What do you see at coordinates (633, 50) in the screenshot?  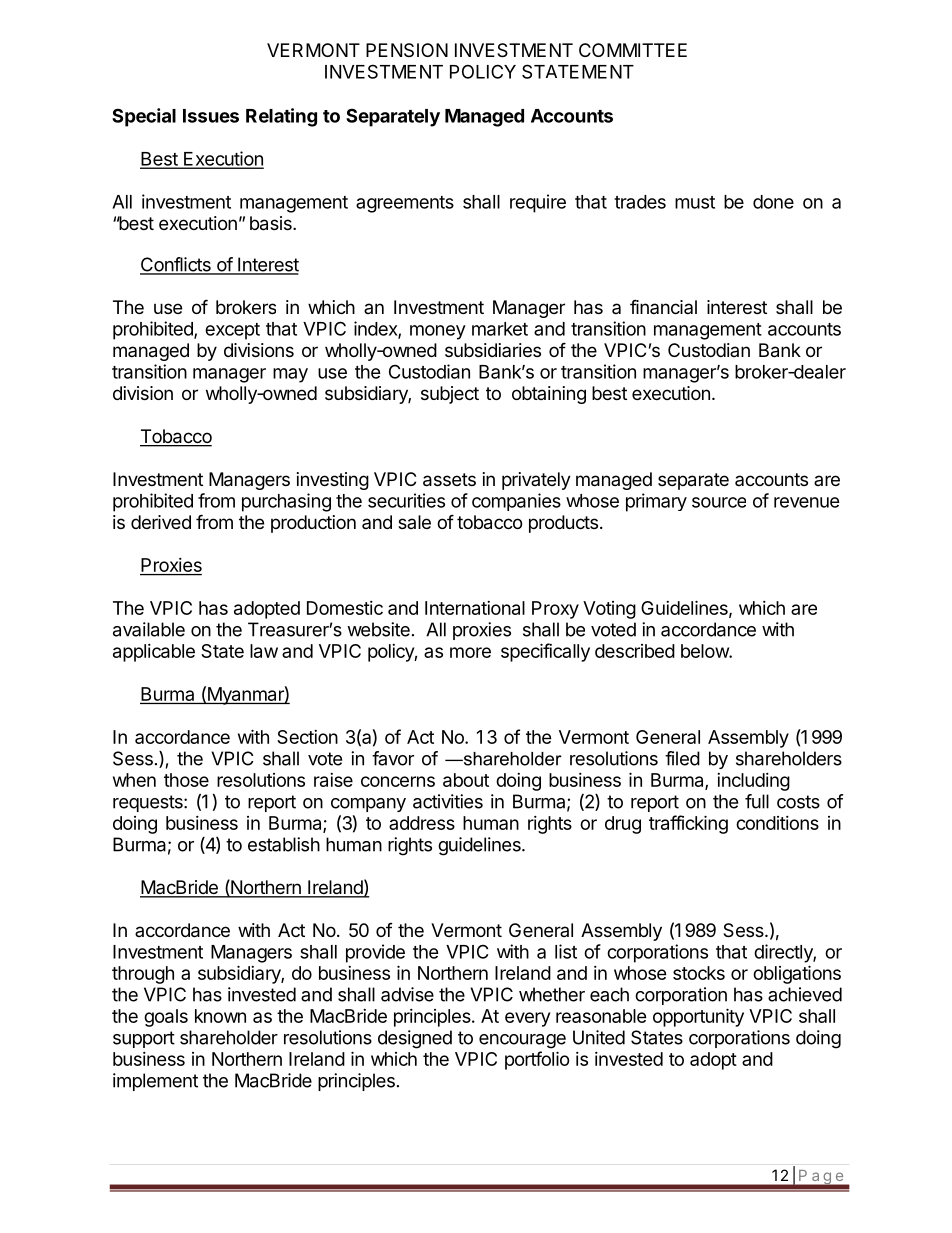 I see `COMMITTEE` at bounding box center [633, 50].
